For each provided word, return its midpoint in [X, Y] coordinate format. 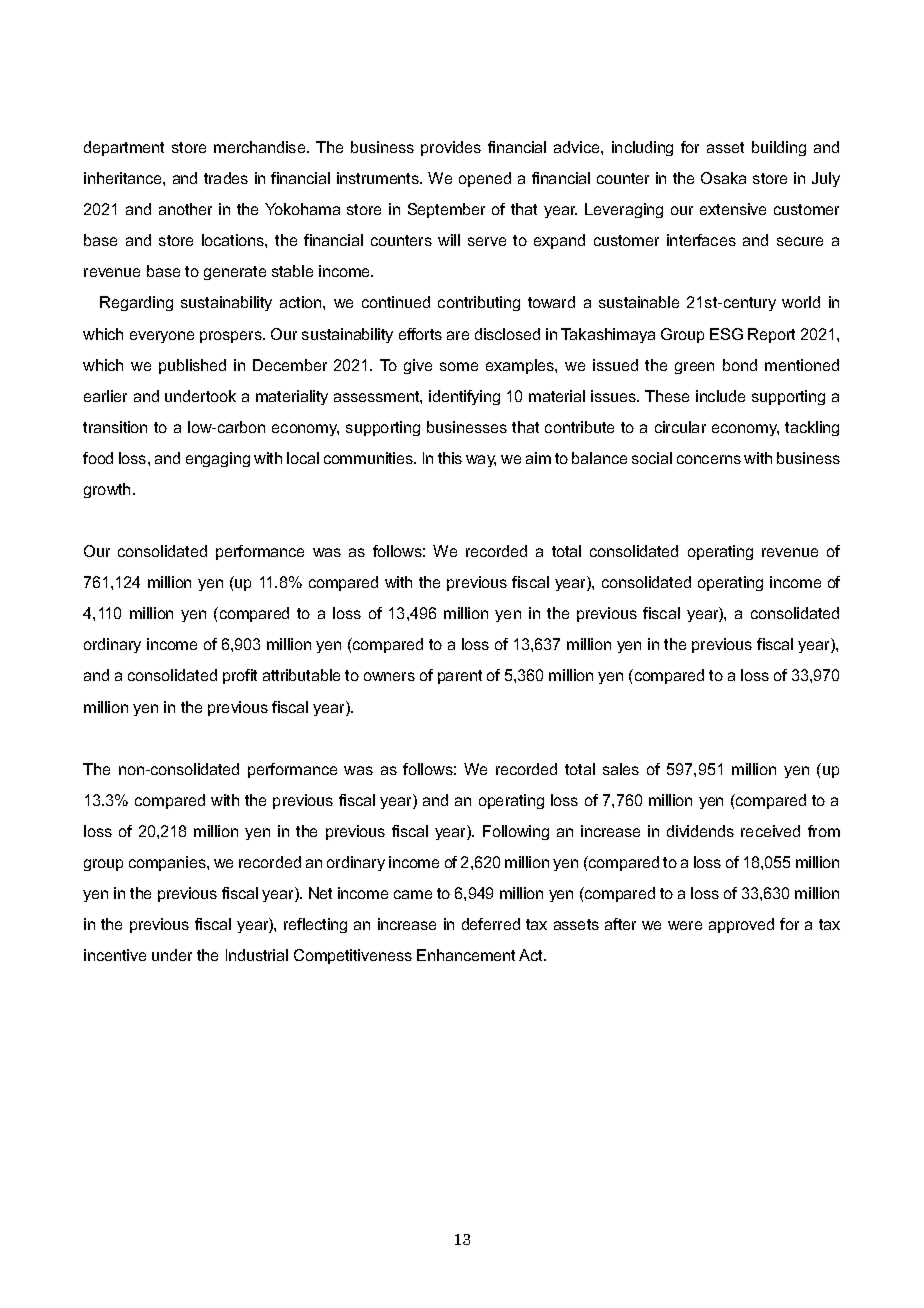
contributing [479, 303]
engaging [218, 459]
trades [226, 178]
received [770, 831]
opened [485, 179]
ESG [726, 334]
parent [460, 677]
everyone [162, 337]
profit [240, 676]
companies [168, 863]
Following [516, 832]
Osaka [723, 178]
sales [621, 769]
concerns [709, 459]
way [481, 461]
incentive [115, 955]
